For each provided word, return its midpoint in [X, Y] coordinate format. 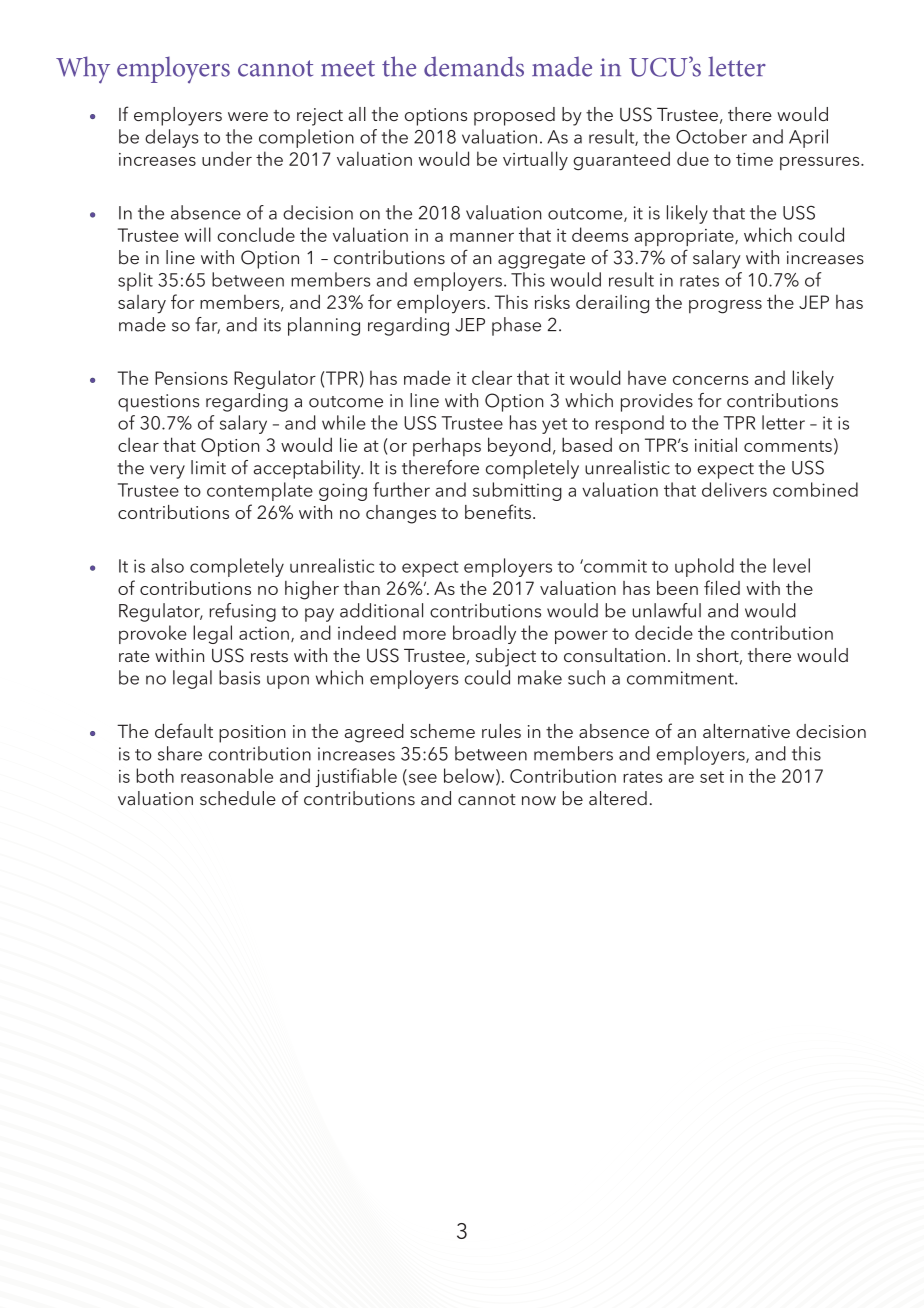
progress [725, 307]
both [155, 775]
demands [474, 66]
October [711, 136]
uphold [704, 567]
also [167, 565]
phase [516, 326]
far [208, 325]
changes [401, 514]
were [248, 116]
